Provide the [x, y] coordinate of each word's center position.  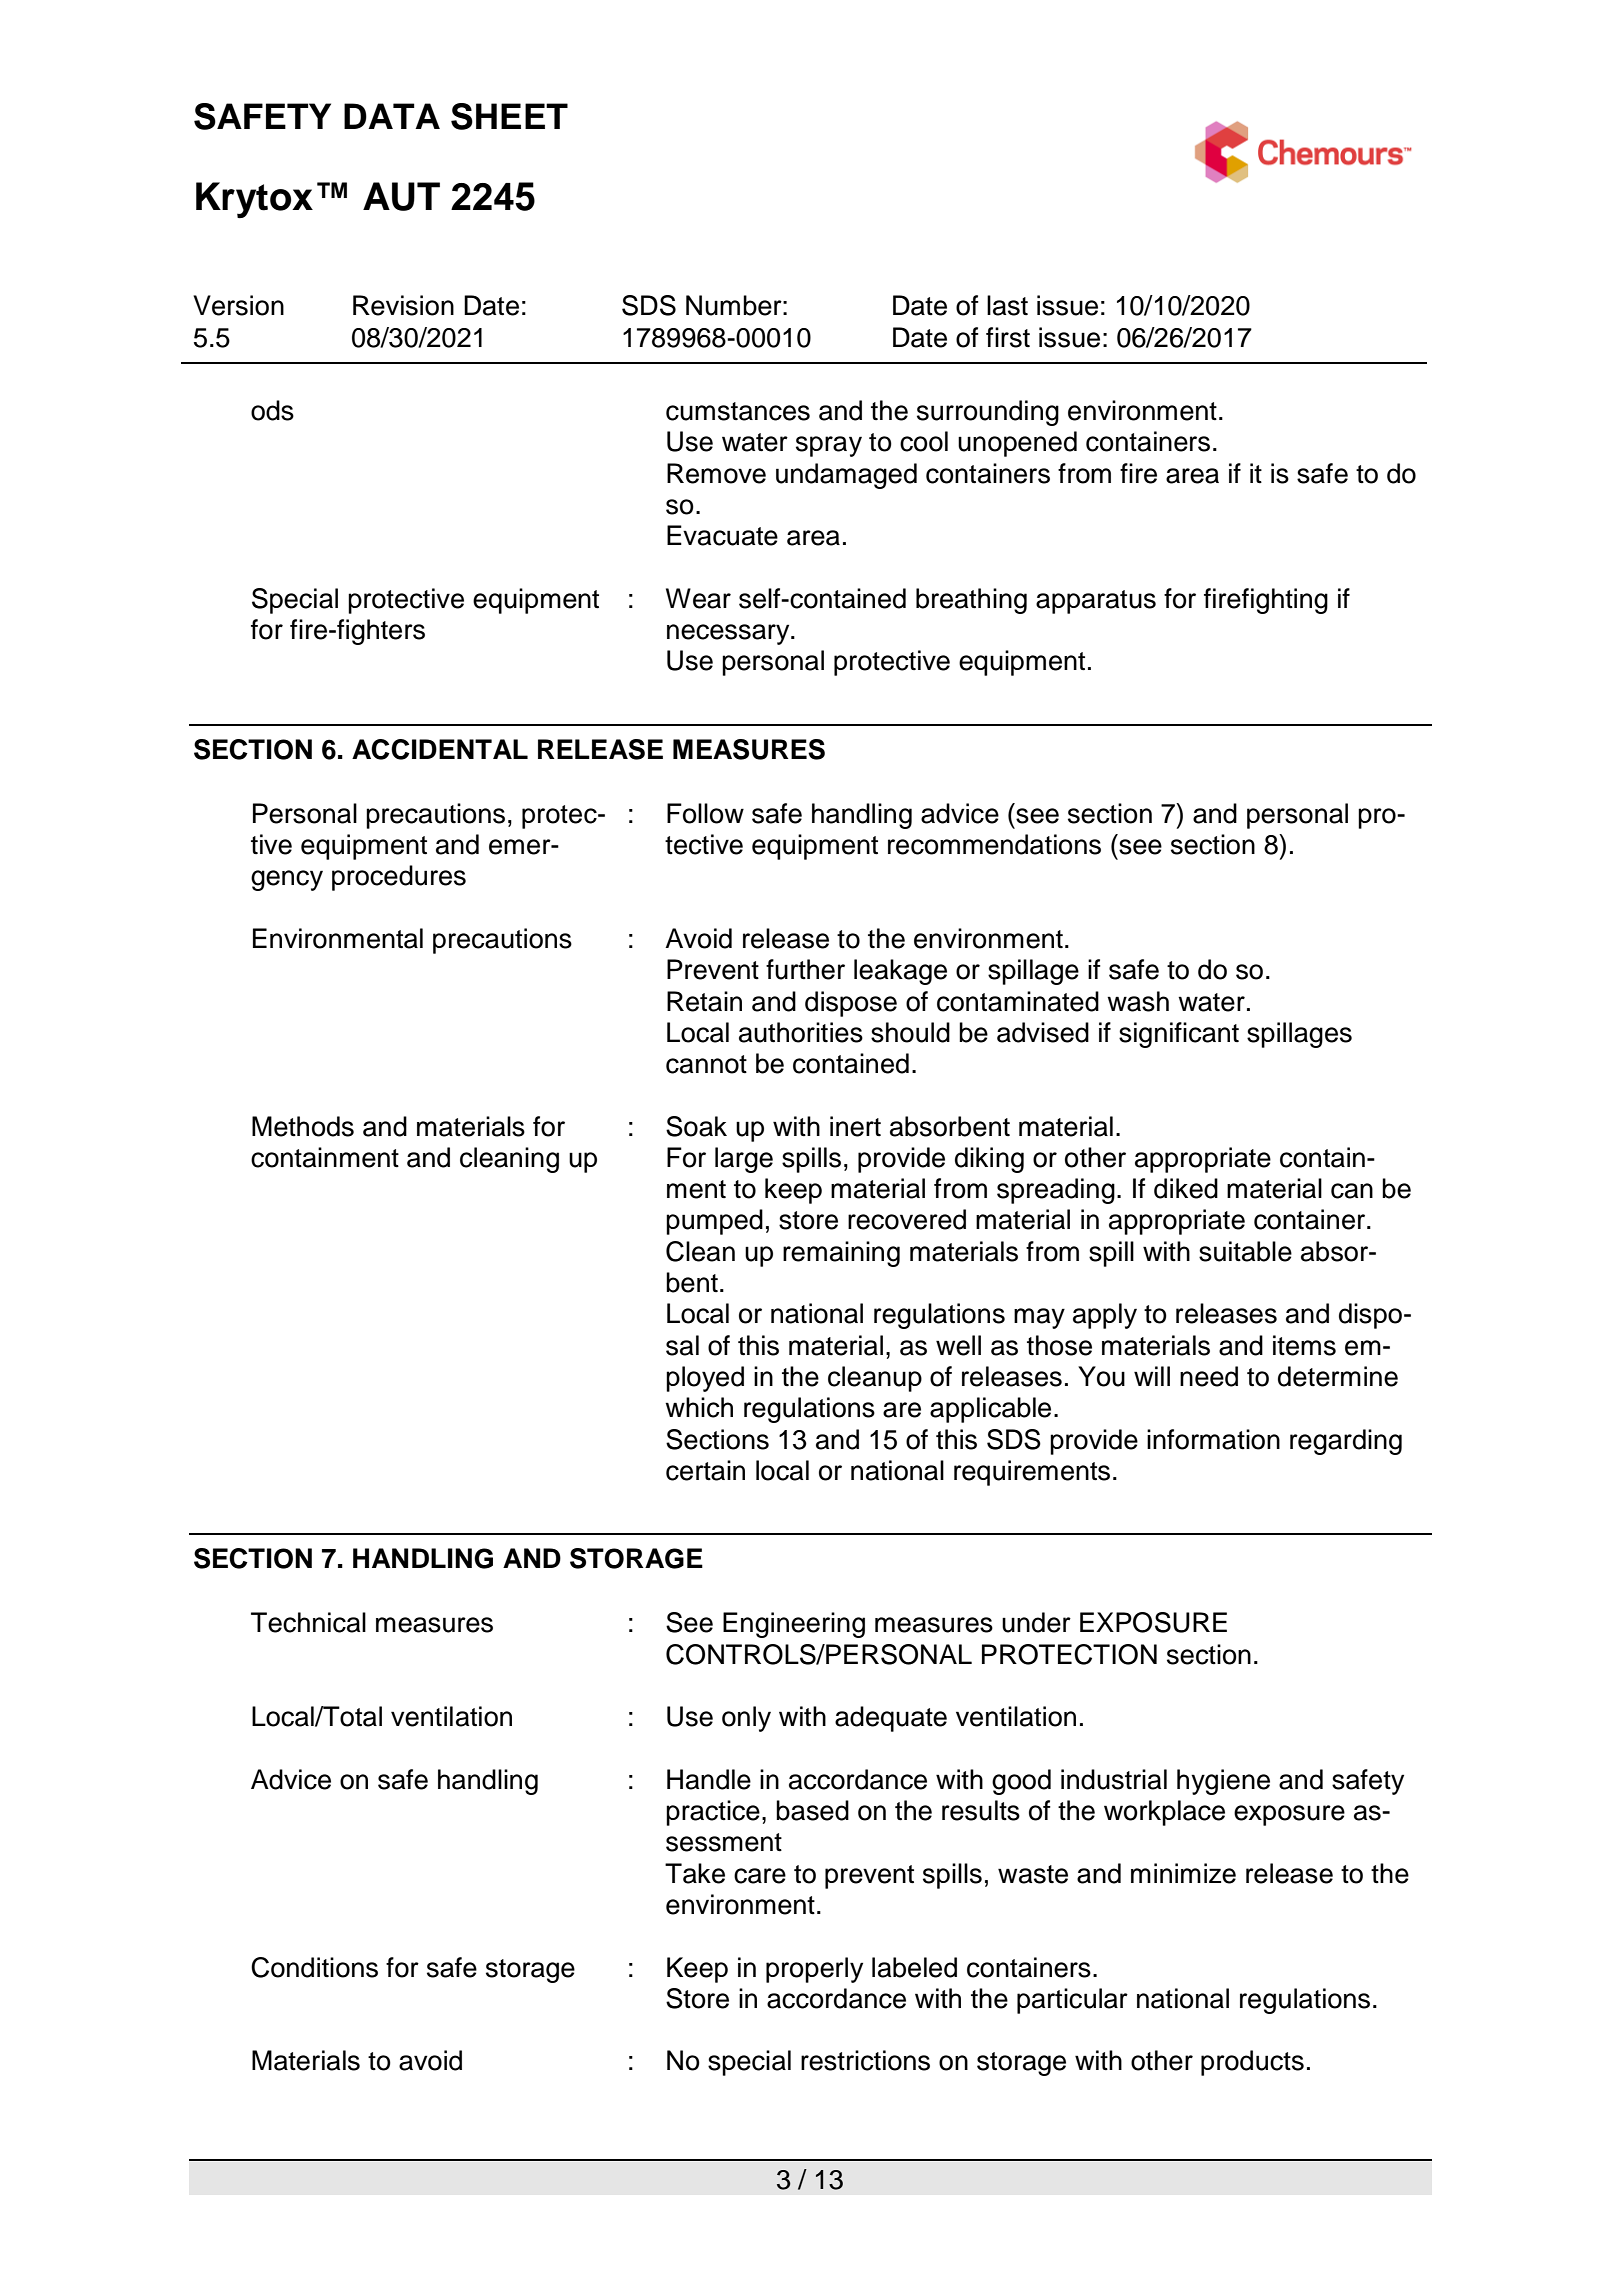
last [1007, 305]
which [699, 1407]
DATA [392, 116]
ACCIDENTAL [440, 749]
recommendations [994, 844]
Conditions [314, 1967]
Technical [308, 1622]
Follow [705, 813]
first [1008, 337]
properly [814, 1970]
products [1252, 2063]
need [1209, 1376]
